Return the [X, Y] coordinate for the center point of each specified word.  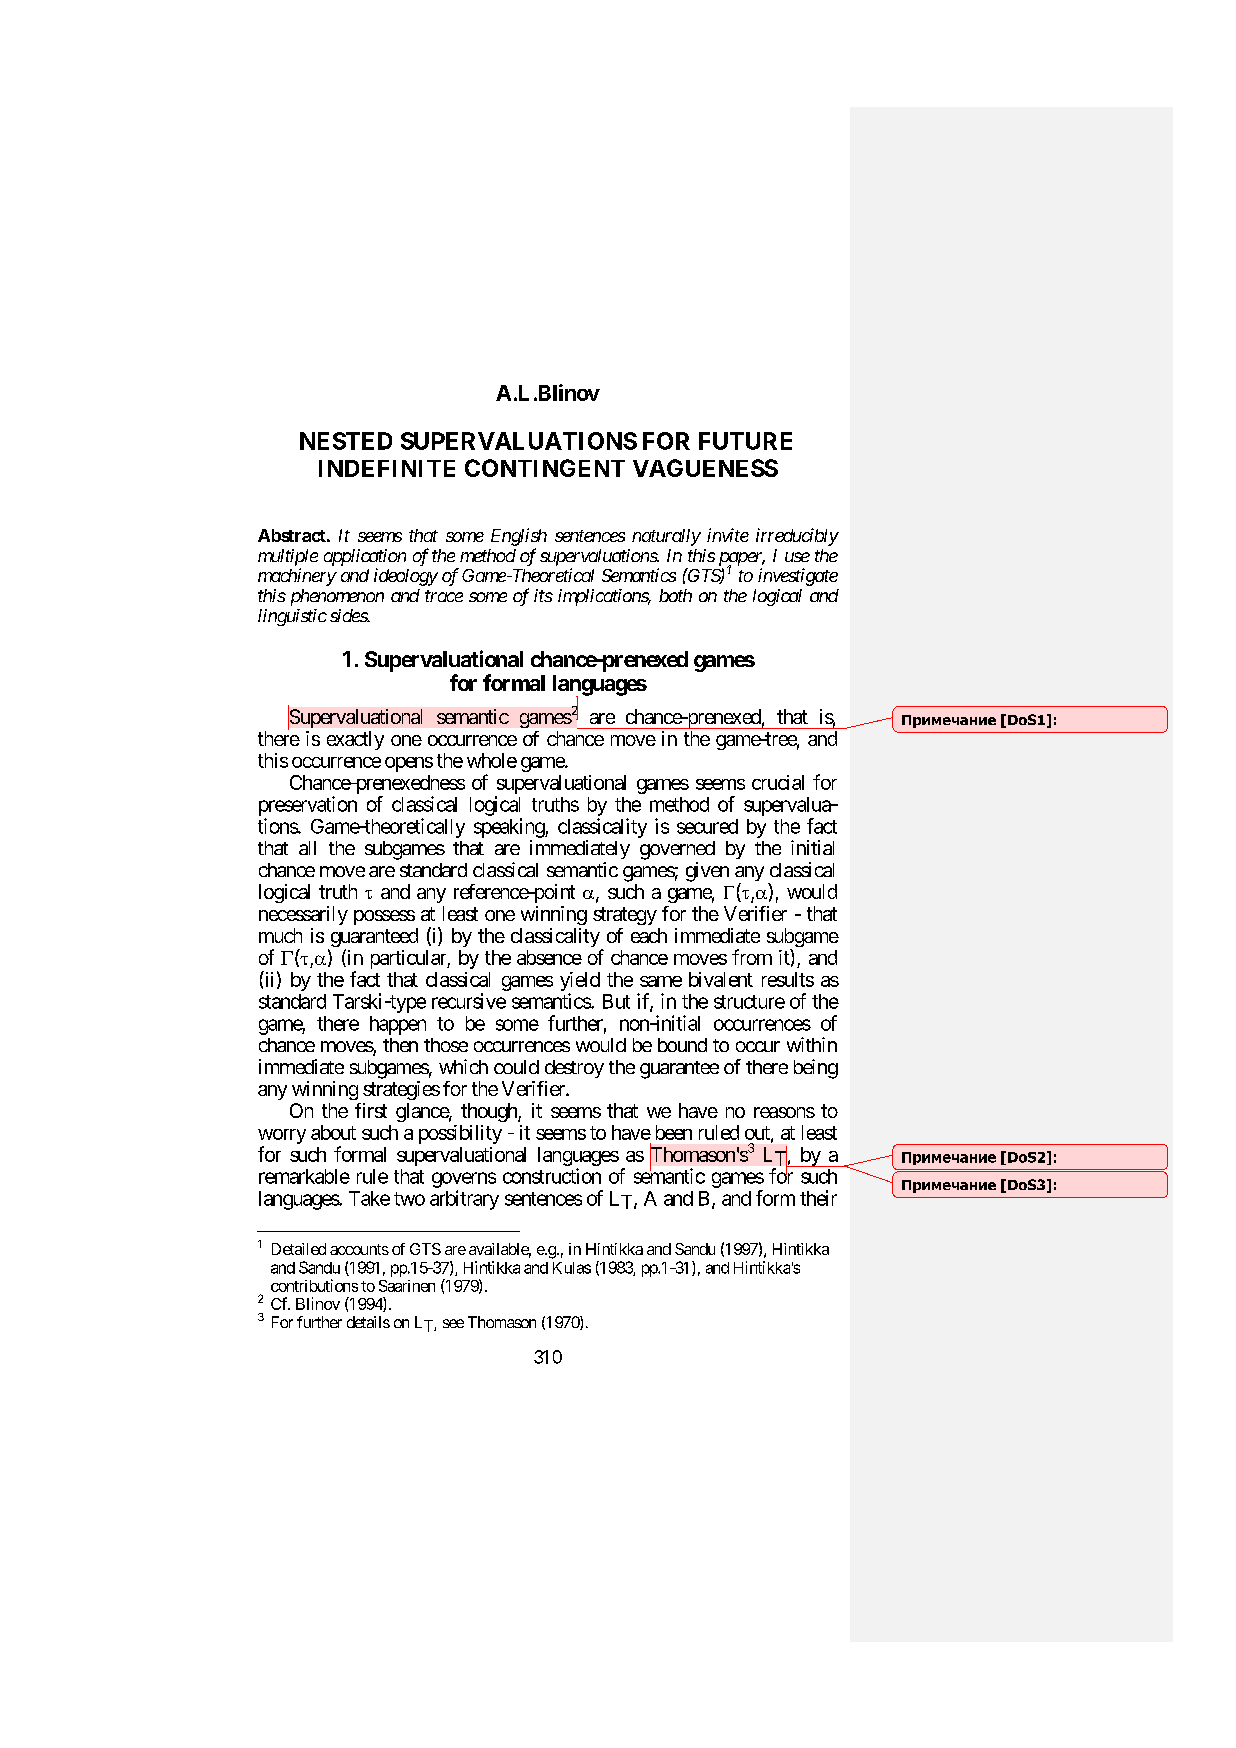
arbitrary [464, 1200]
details [368, 1322]
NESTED [346, 441]
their [818, 1198]
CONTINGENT [545, 468]
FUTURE [745, 441]
